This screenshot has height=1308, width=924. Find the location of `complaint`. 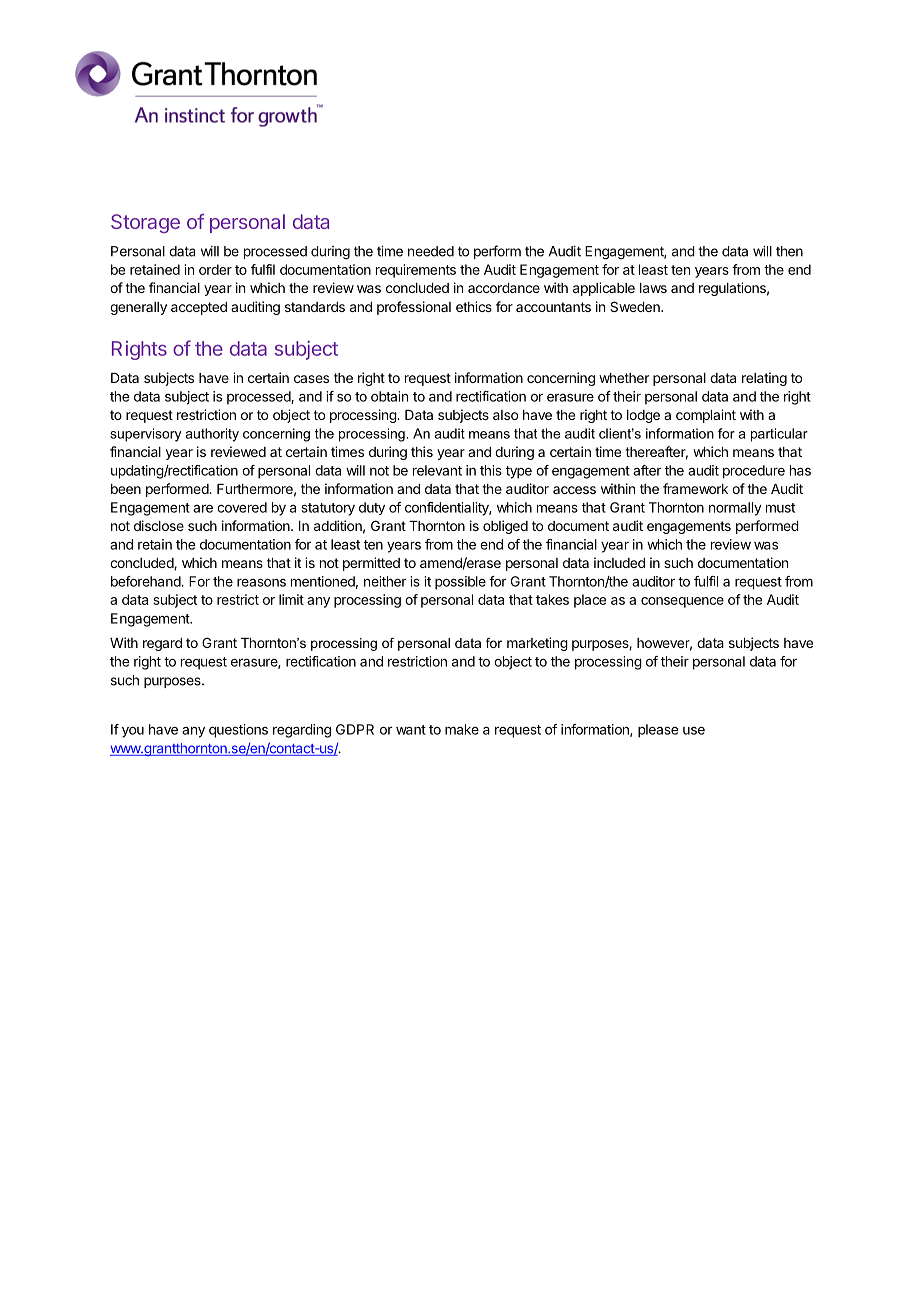

complaint is located at coordinates (706, 416).
